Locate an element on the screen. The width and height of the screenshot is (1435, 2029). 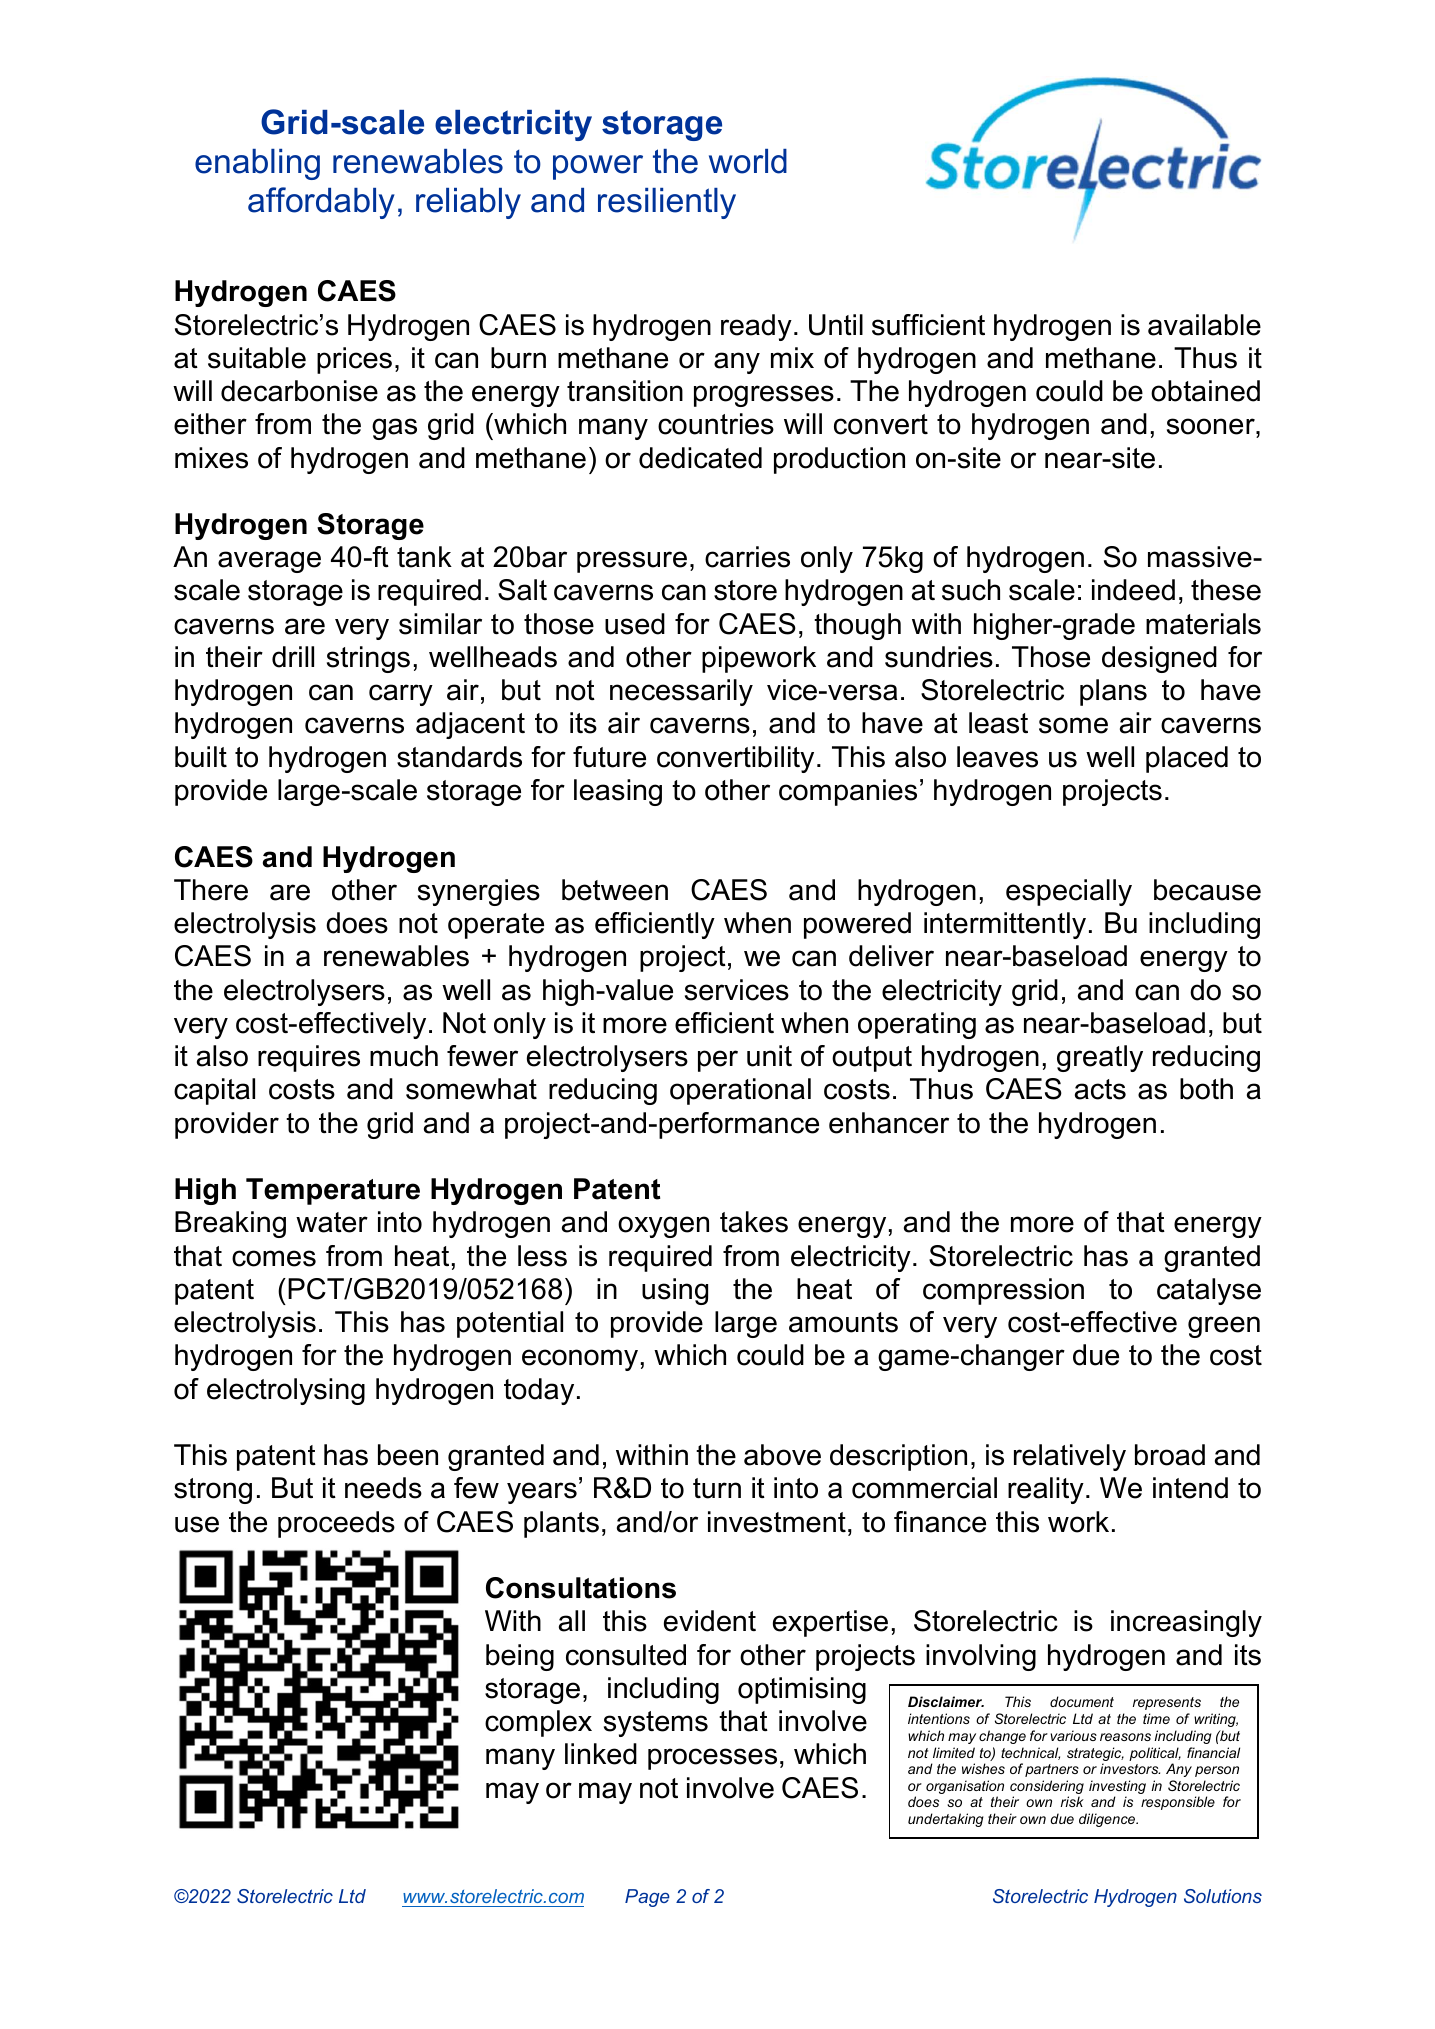
greatly is located at coordinates (1100, 1058).
